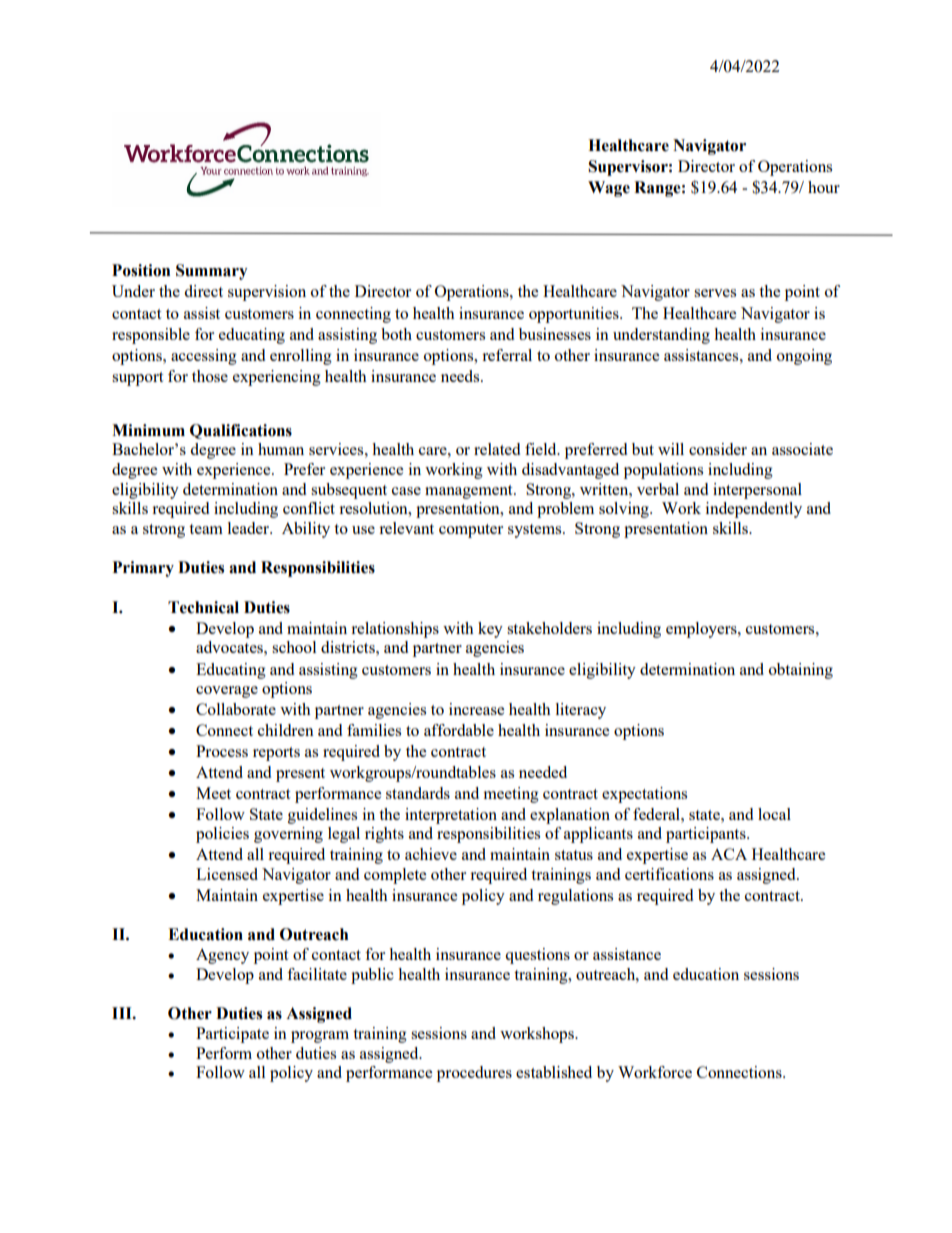 This image has height=1233, width=952. Describe the element at coordinates (824, 187) in the image. I see `hour` at that location.
